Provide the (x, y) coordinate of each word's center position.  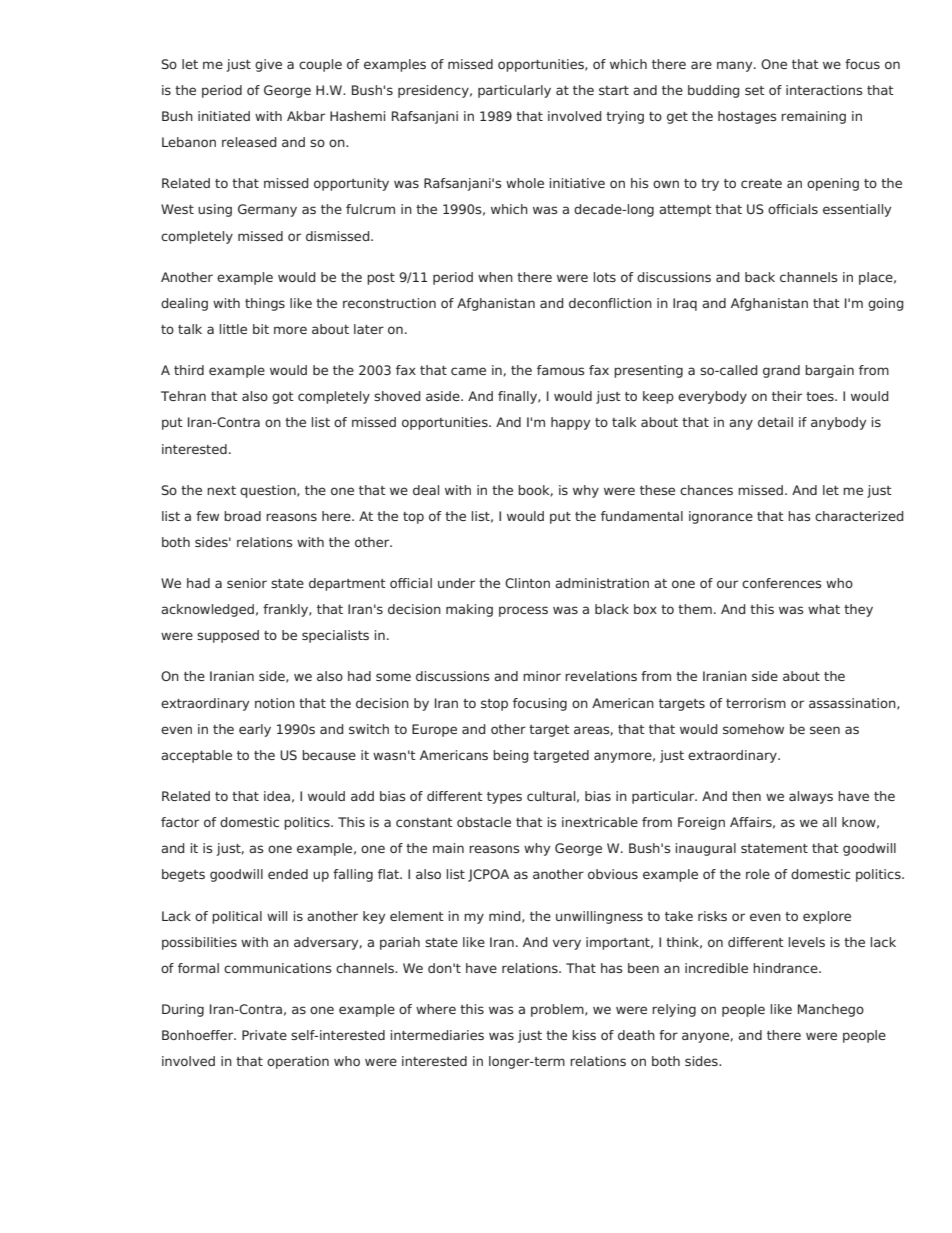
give (268, 65)
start (614, 90)
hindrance (786, 968)
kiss (584, 1035)
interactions (824, 90)
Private (264, 1035)
